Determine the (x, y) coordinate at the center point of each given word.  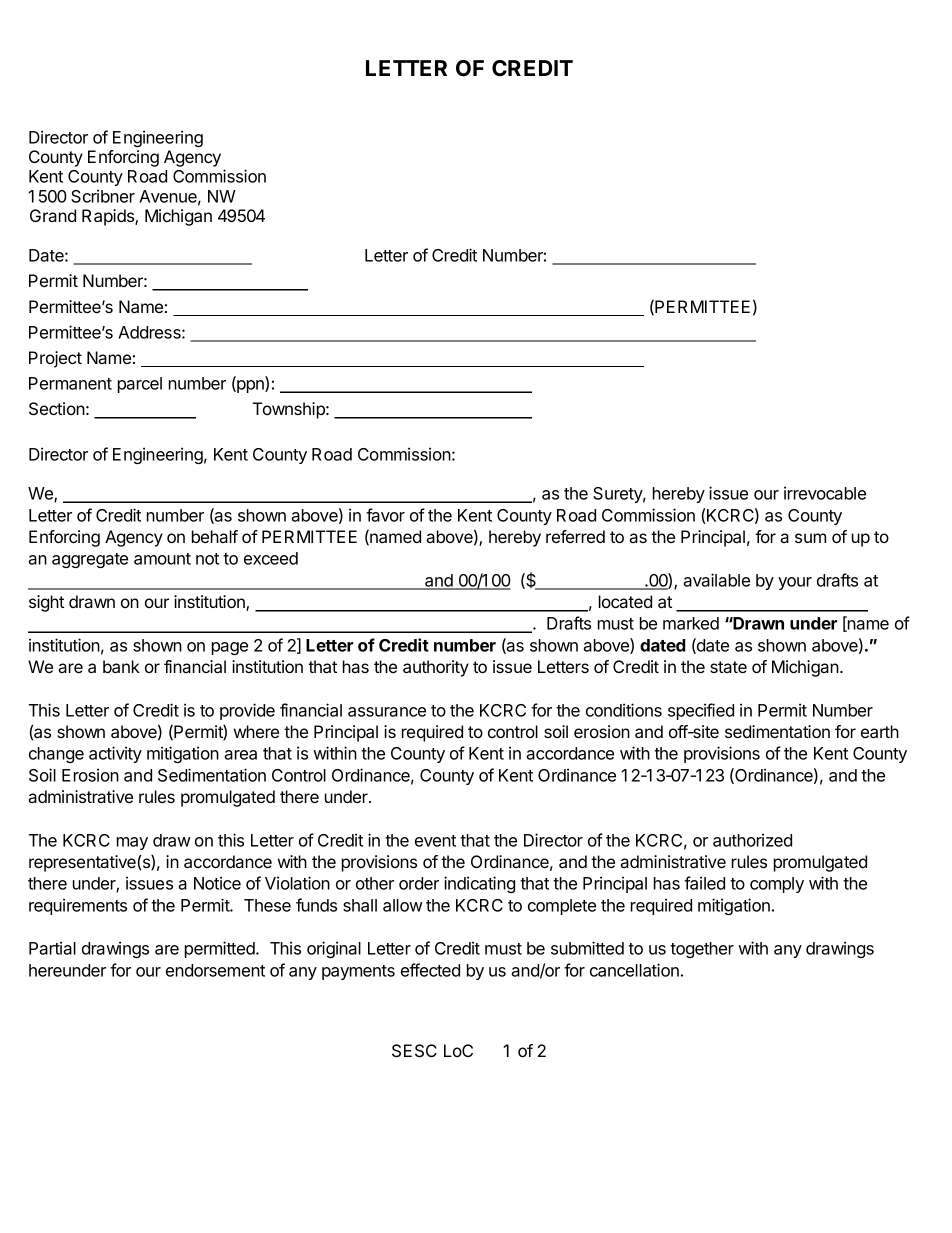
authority (436, 668)
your (795, 583)
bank (121, 666)
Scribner (103, 196)
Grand (53, 215)
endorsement (215, 970)
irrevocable (825, 493)
